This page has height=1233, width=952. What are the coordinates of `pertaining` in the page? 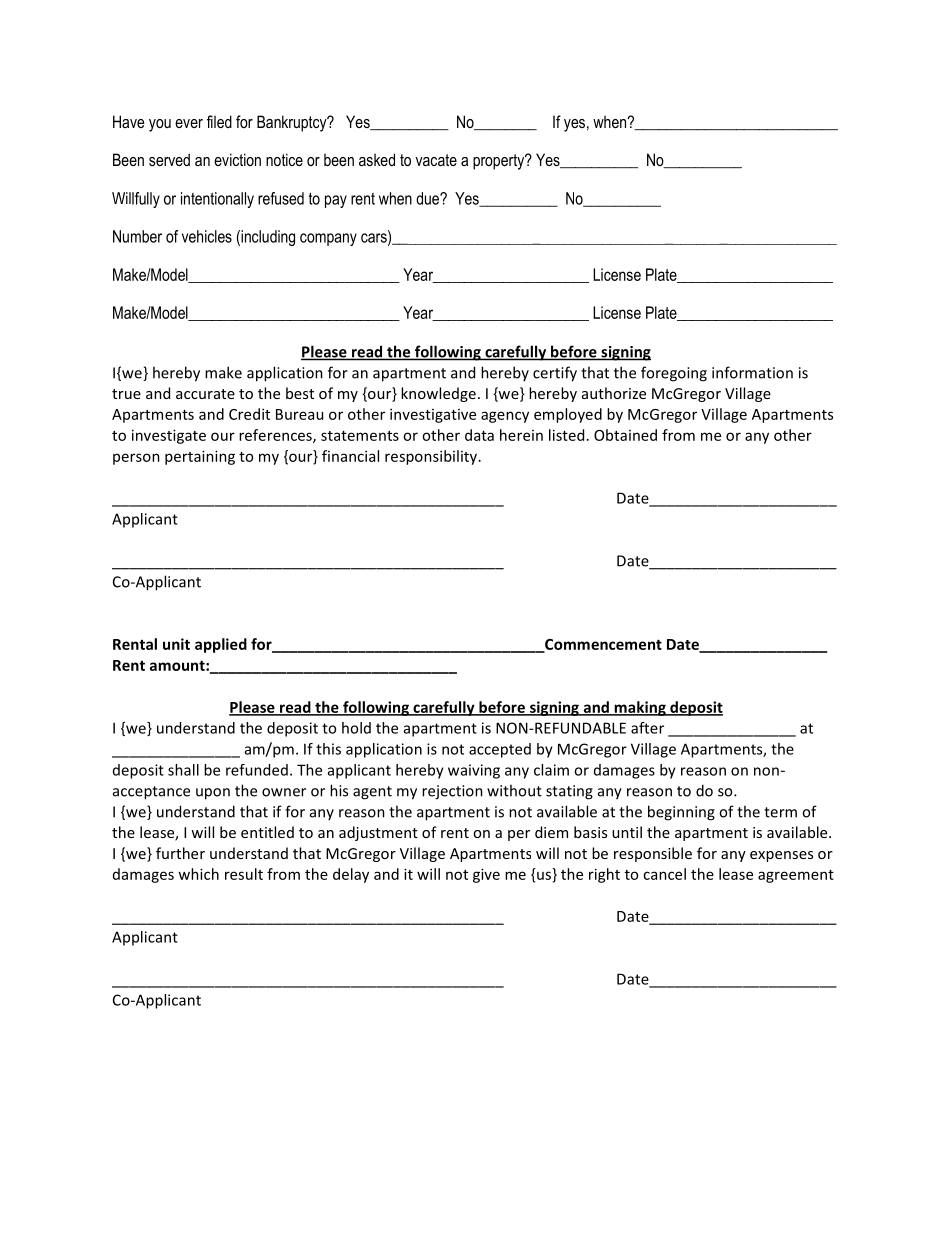 It's located at (200, 457).
